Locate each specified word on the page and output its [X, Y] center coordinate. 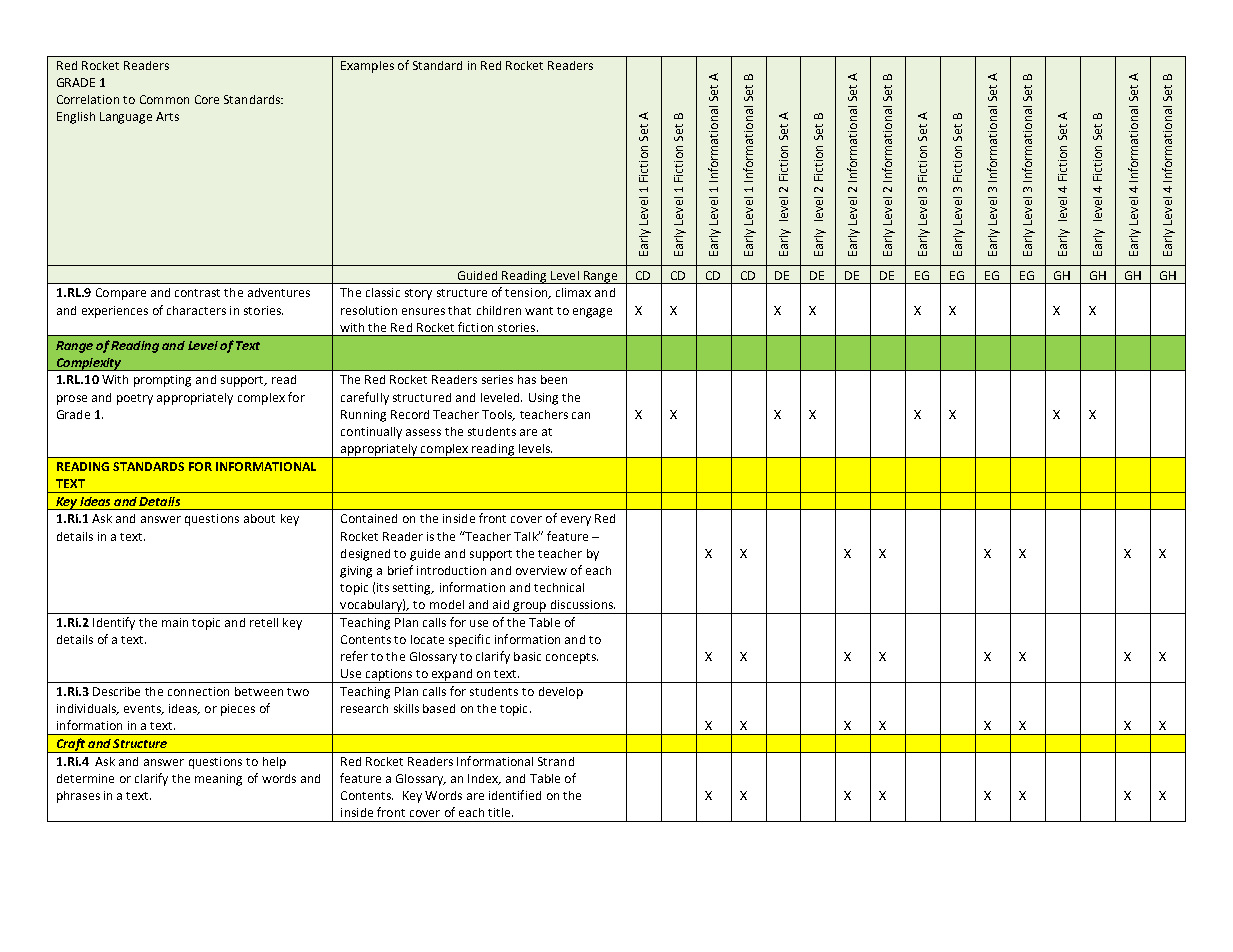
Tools [498, 415]
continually [371, 433]
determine [85, 778]
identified [515, 795]
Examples [367, 67]
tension [527, 293]
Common [164, 99]
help [274, 763]
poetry [135, 399]
